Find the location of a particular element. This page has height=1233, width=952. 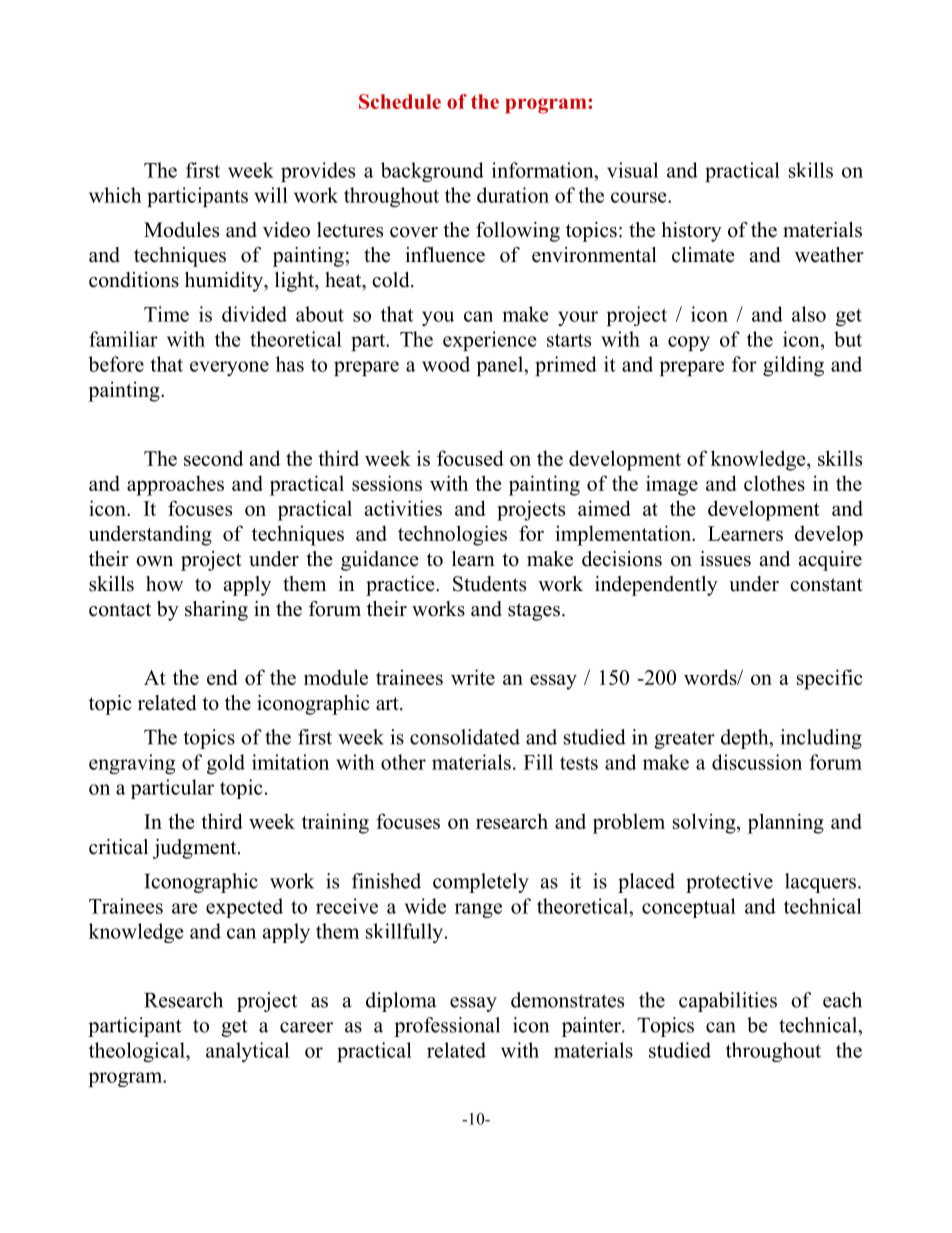

how is located at coordinates (164, 584).
